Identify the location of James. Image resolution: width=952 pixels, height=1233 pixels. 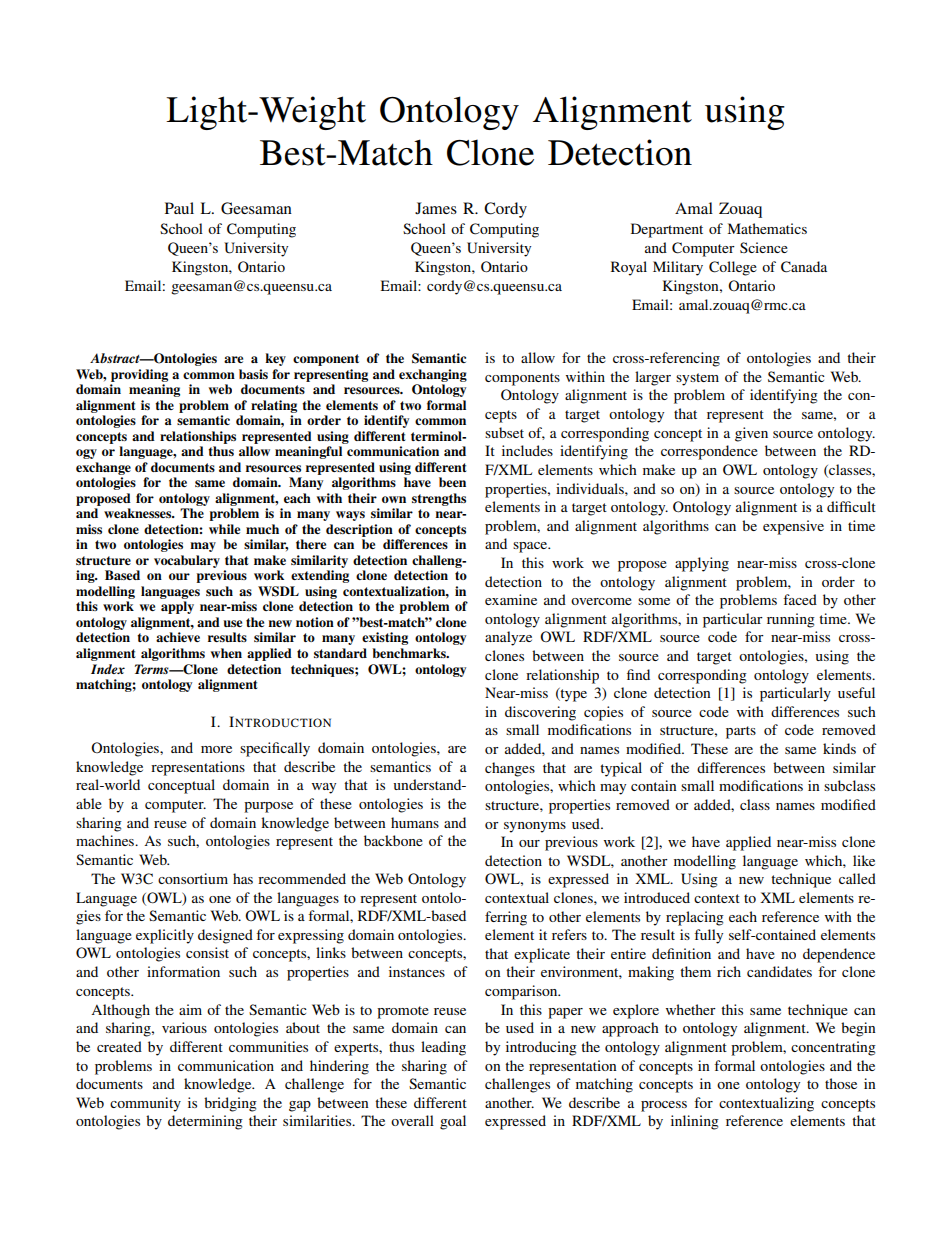
(436, 208).
